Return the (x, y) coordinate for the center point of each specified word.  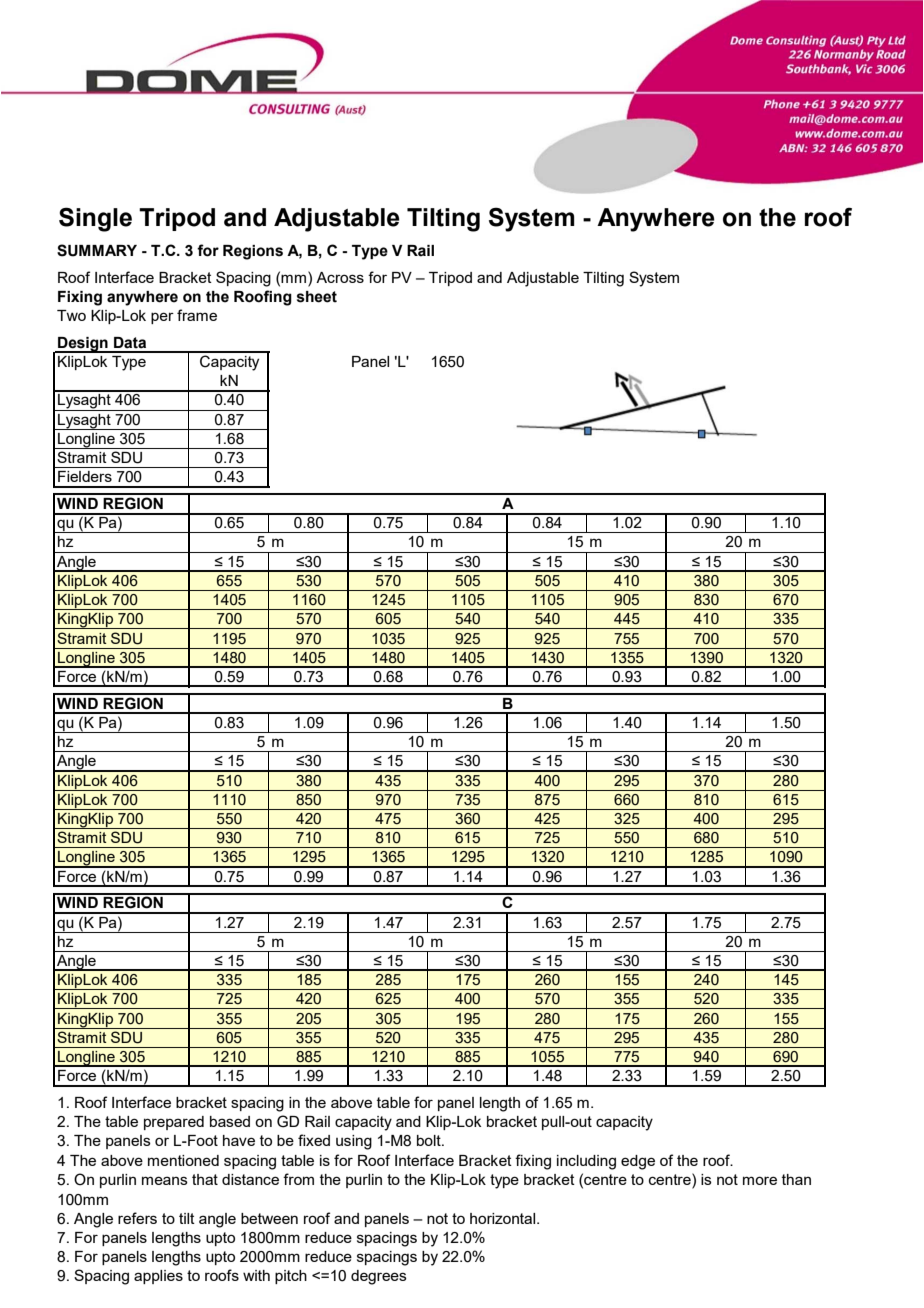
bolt (430, 1140)
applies (158, 1277)
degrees (379, 1277)
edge (638, 1162)
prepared (174, 1123)
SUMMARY (97, 250)
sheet (317, 297)
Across (340, 277)
